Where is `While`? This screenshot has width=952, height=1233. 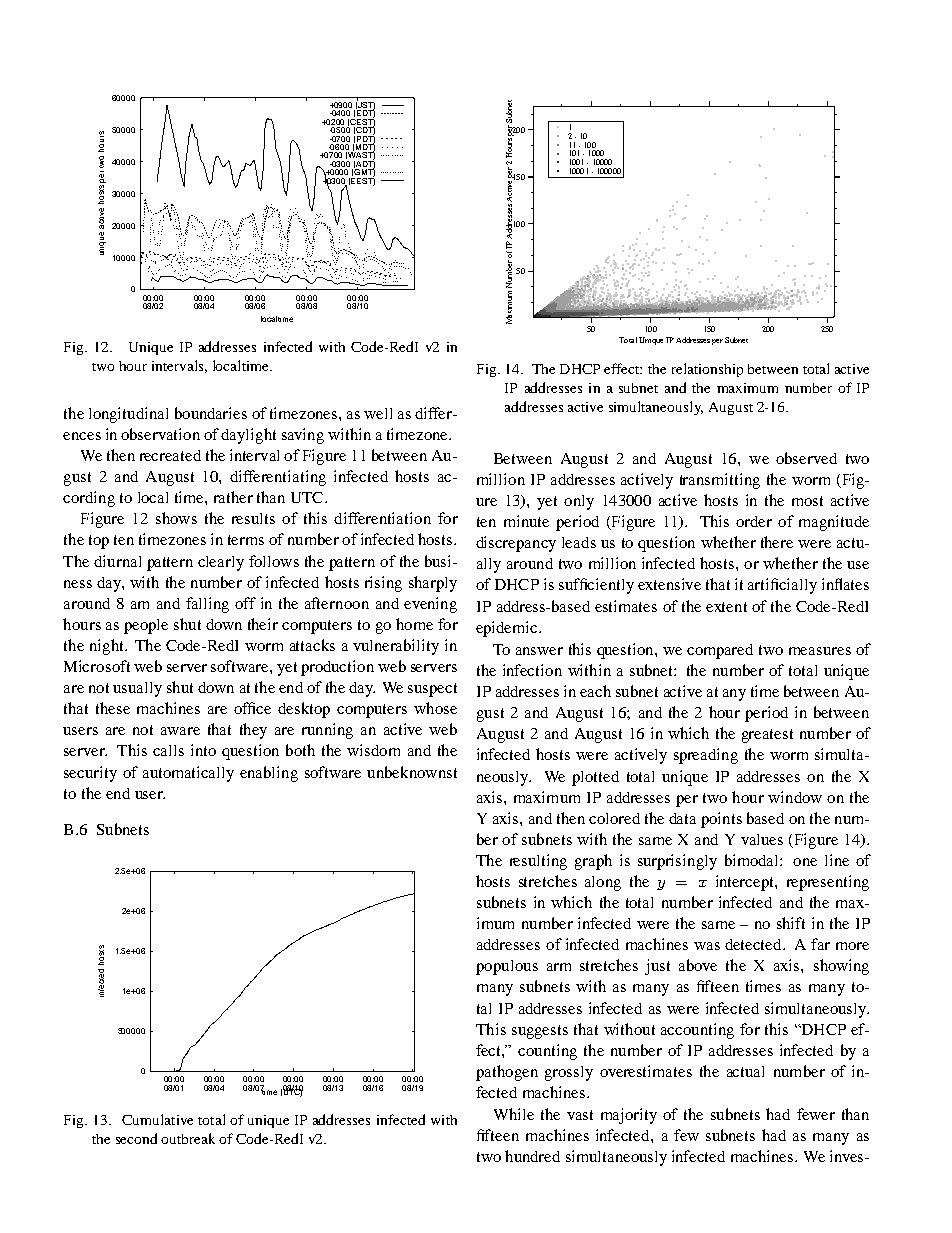 While is located at coordinates (514, 1114).
